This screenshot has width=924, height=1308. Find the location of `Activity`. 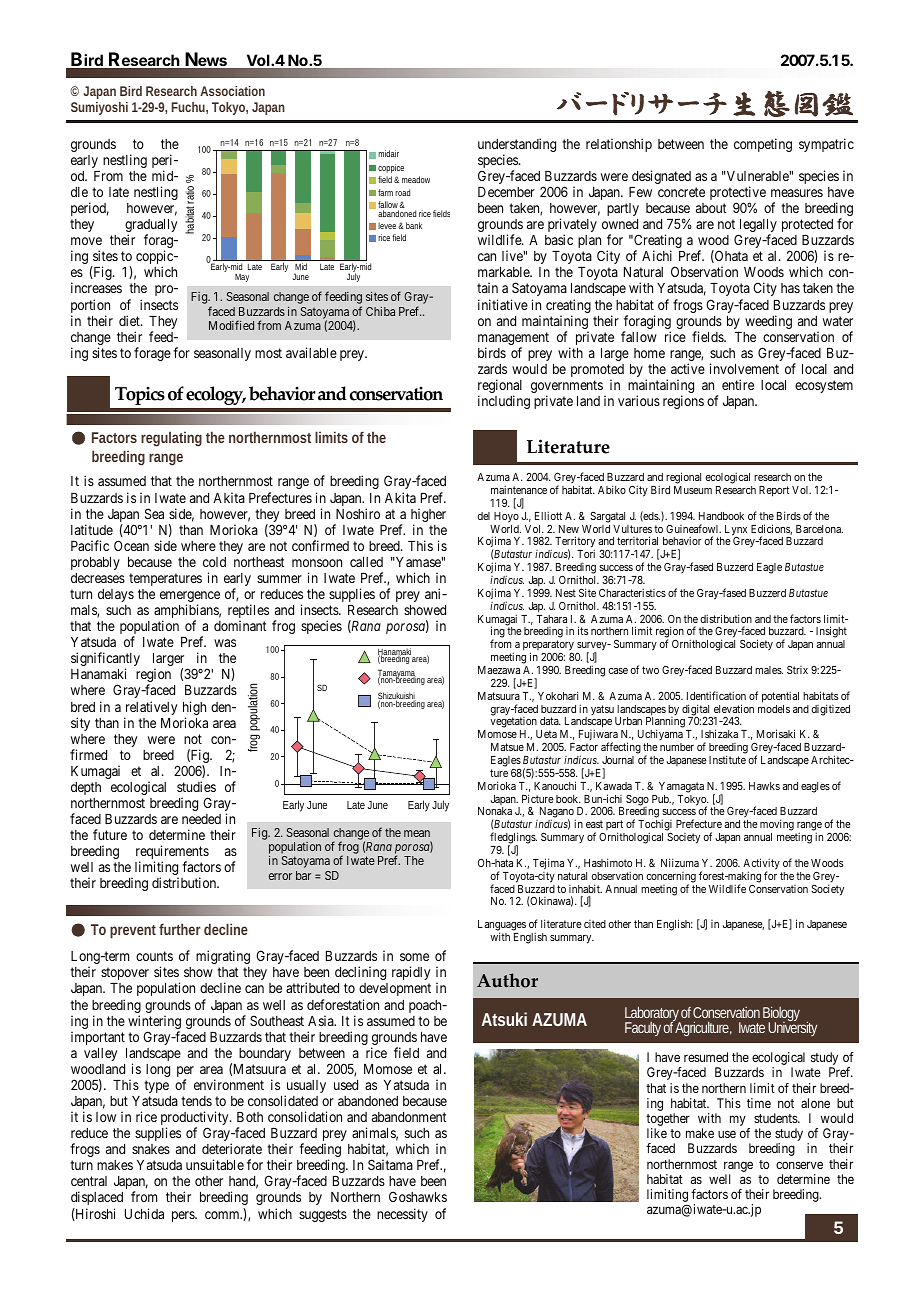

Activity is located at coordinates (761, 865).
